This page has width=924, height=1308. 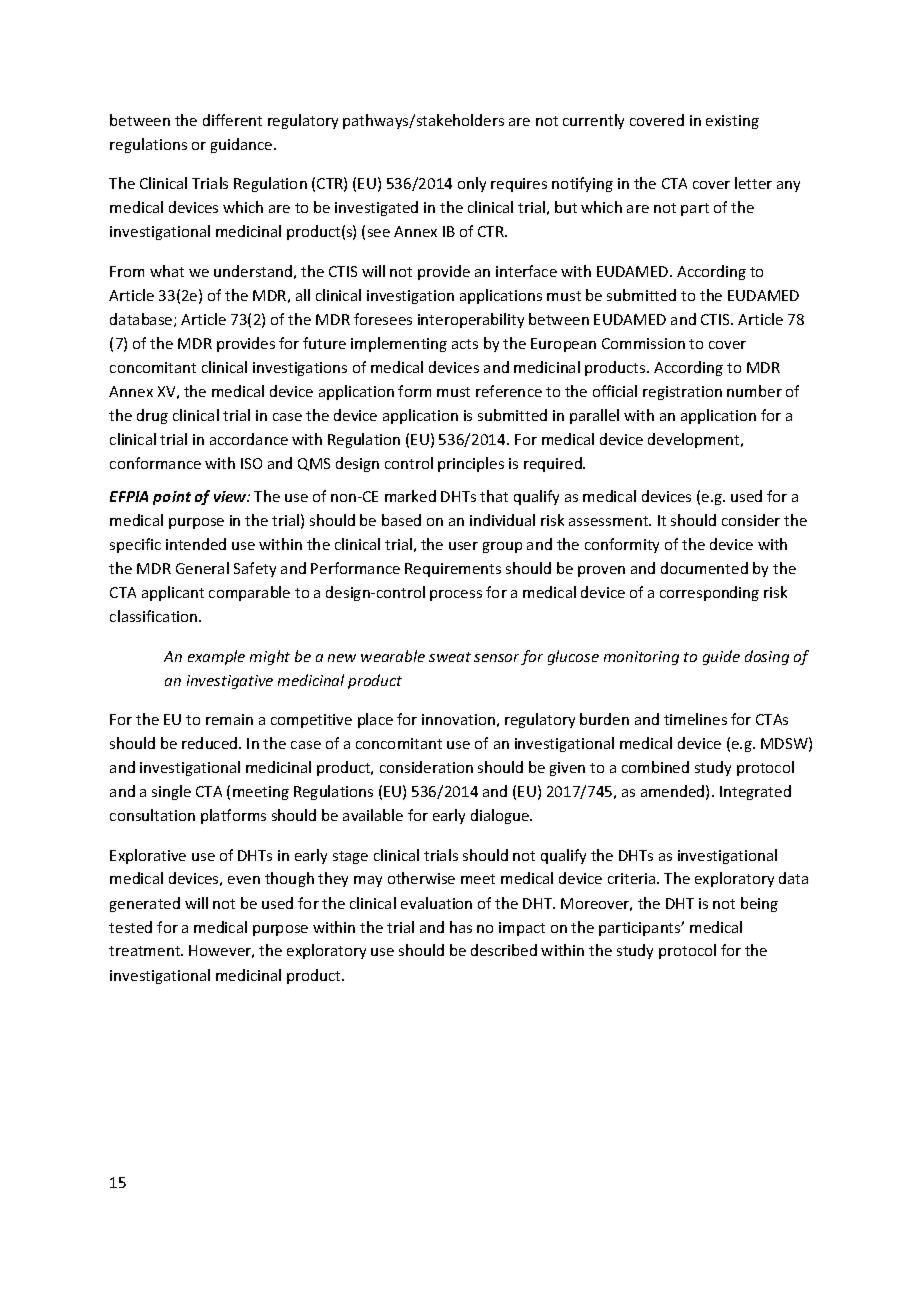 I want to click on existing, so click(x=732, y=122).
